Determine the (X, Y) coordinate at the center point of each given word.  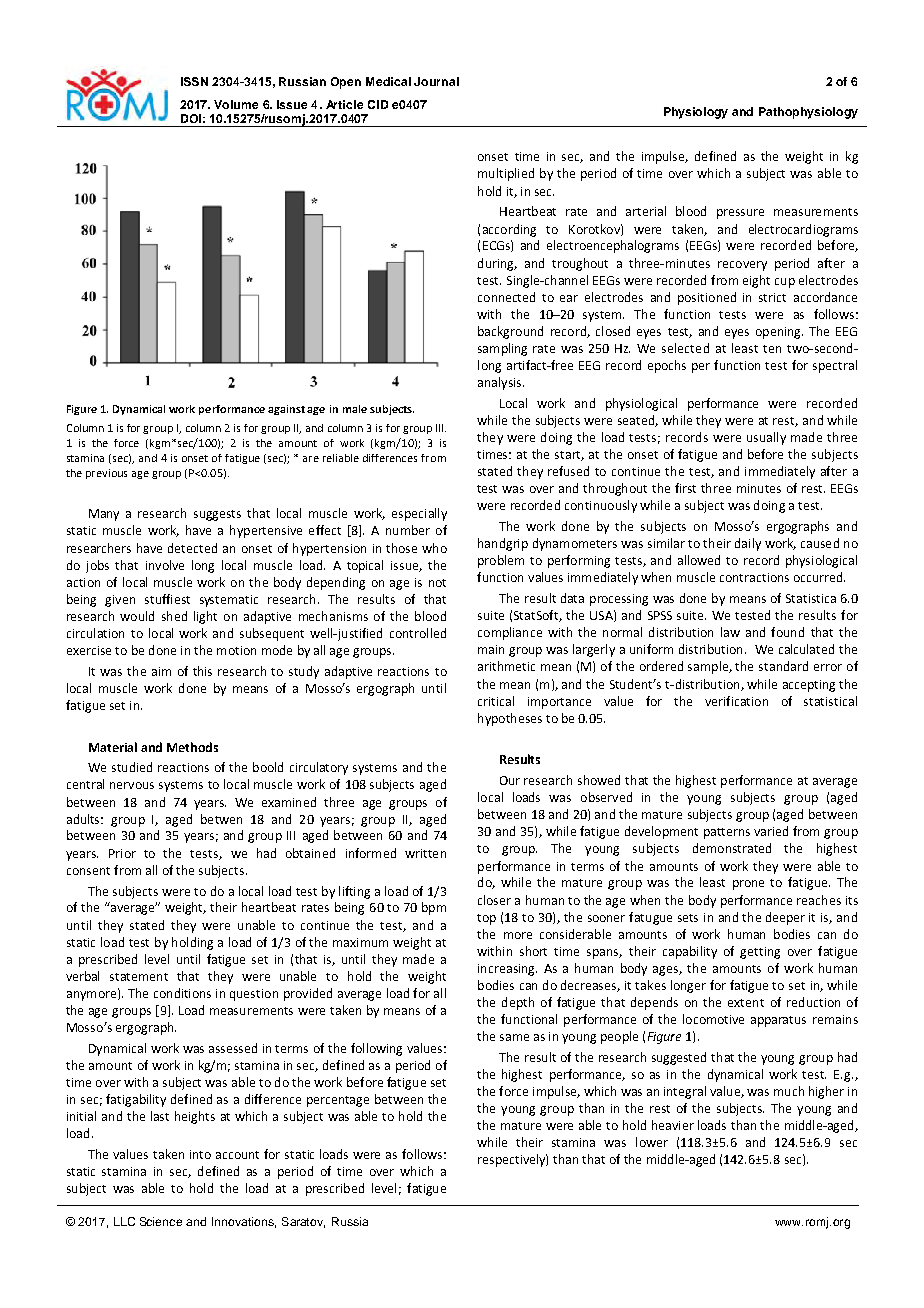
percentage (338, 1101)
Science (161, 1221)
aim (161, 671)
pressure (740, 214)
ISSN (194, 81)
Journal (436, 81)
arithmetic (506, 666)
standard (783, 666)
